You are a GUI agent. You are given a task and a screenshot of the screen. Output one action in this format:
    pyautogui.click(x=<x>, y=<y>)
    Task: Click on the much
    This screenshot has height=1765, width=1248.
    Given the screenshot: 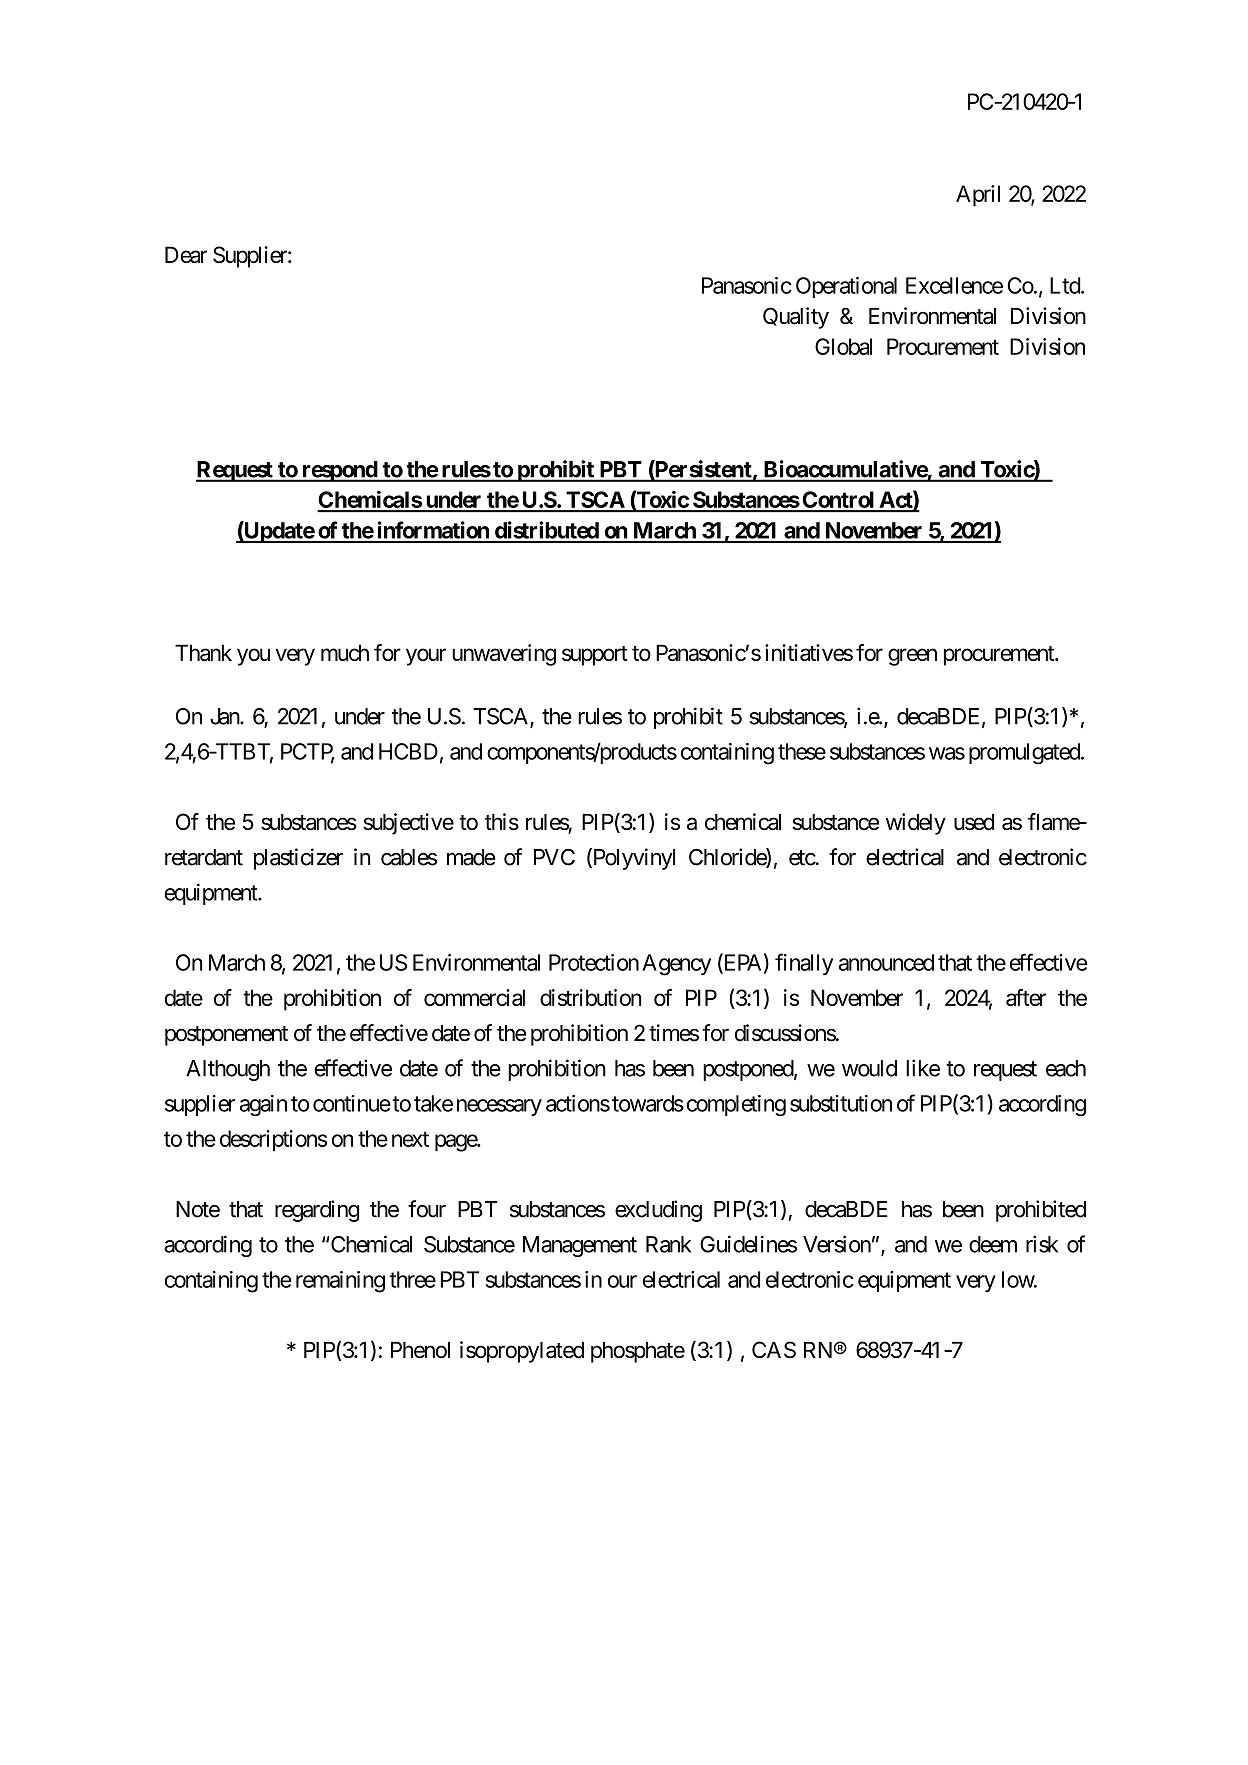 What is the action you would take?
    pyautogui.click(x=345, y=652)
